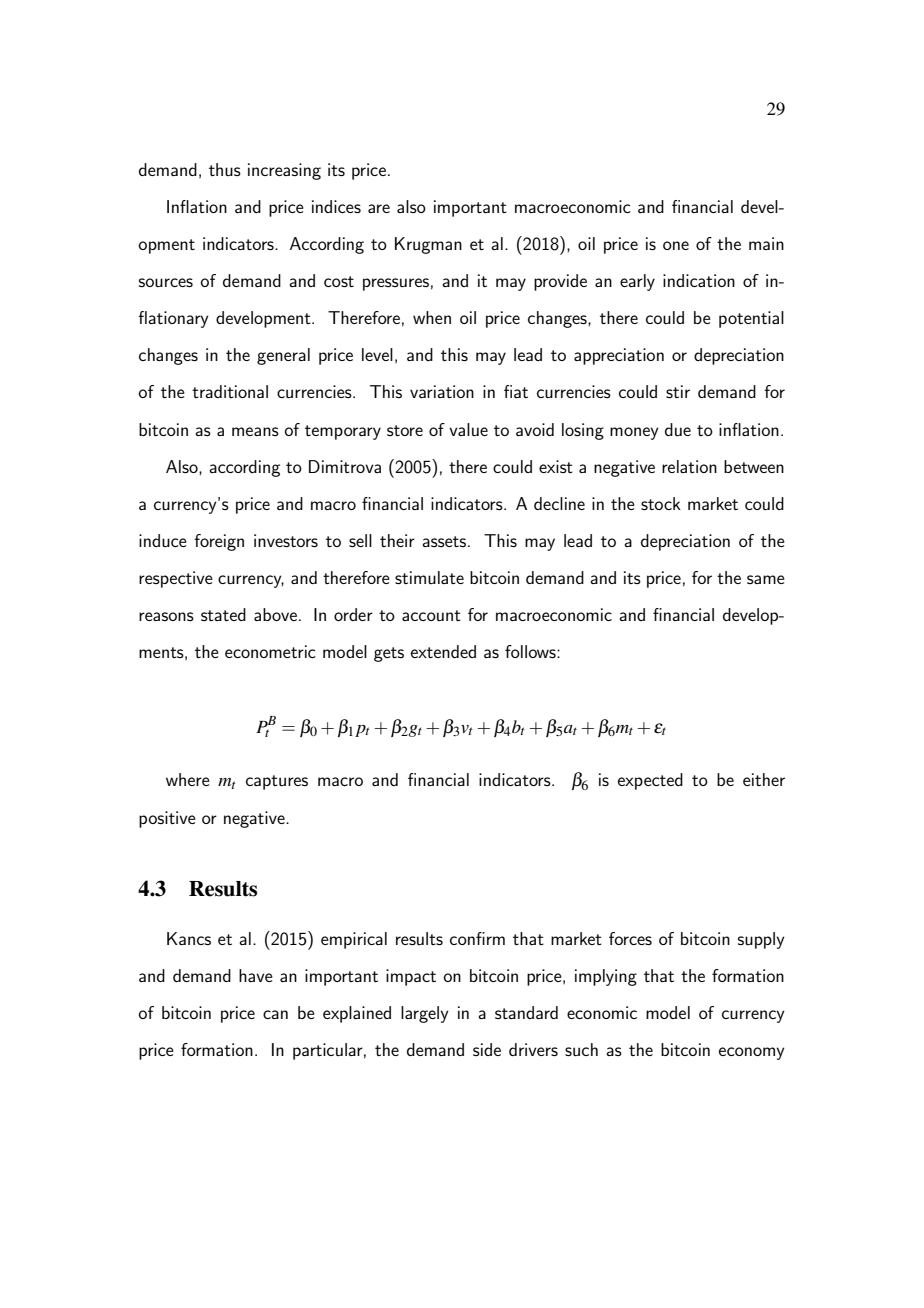 This screenshot has width=924, height=1308. I want to click on main, so click(766, 243).
